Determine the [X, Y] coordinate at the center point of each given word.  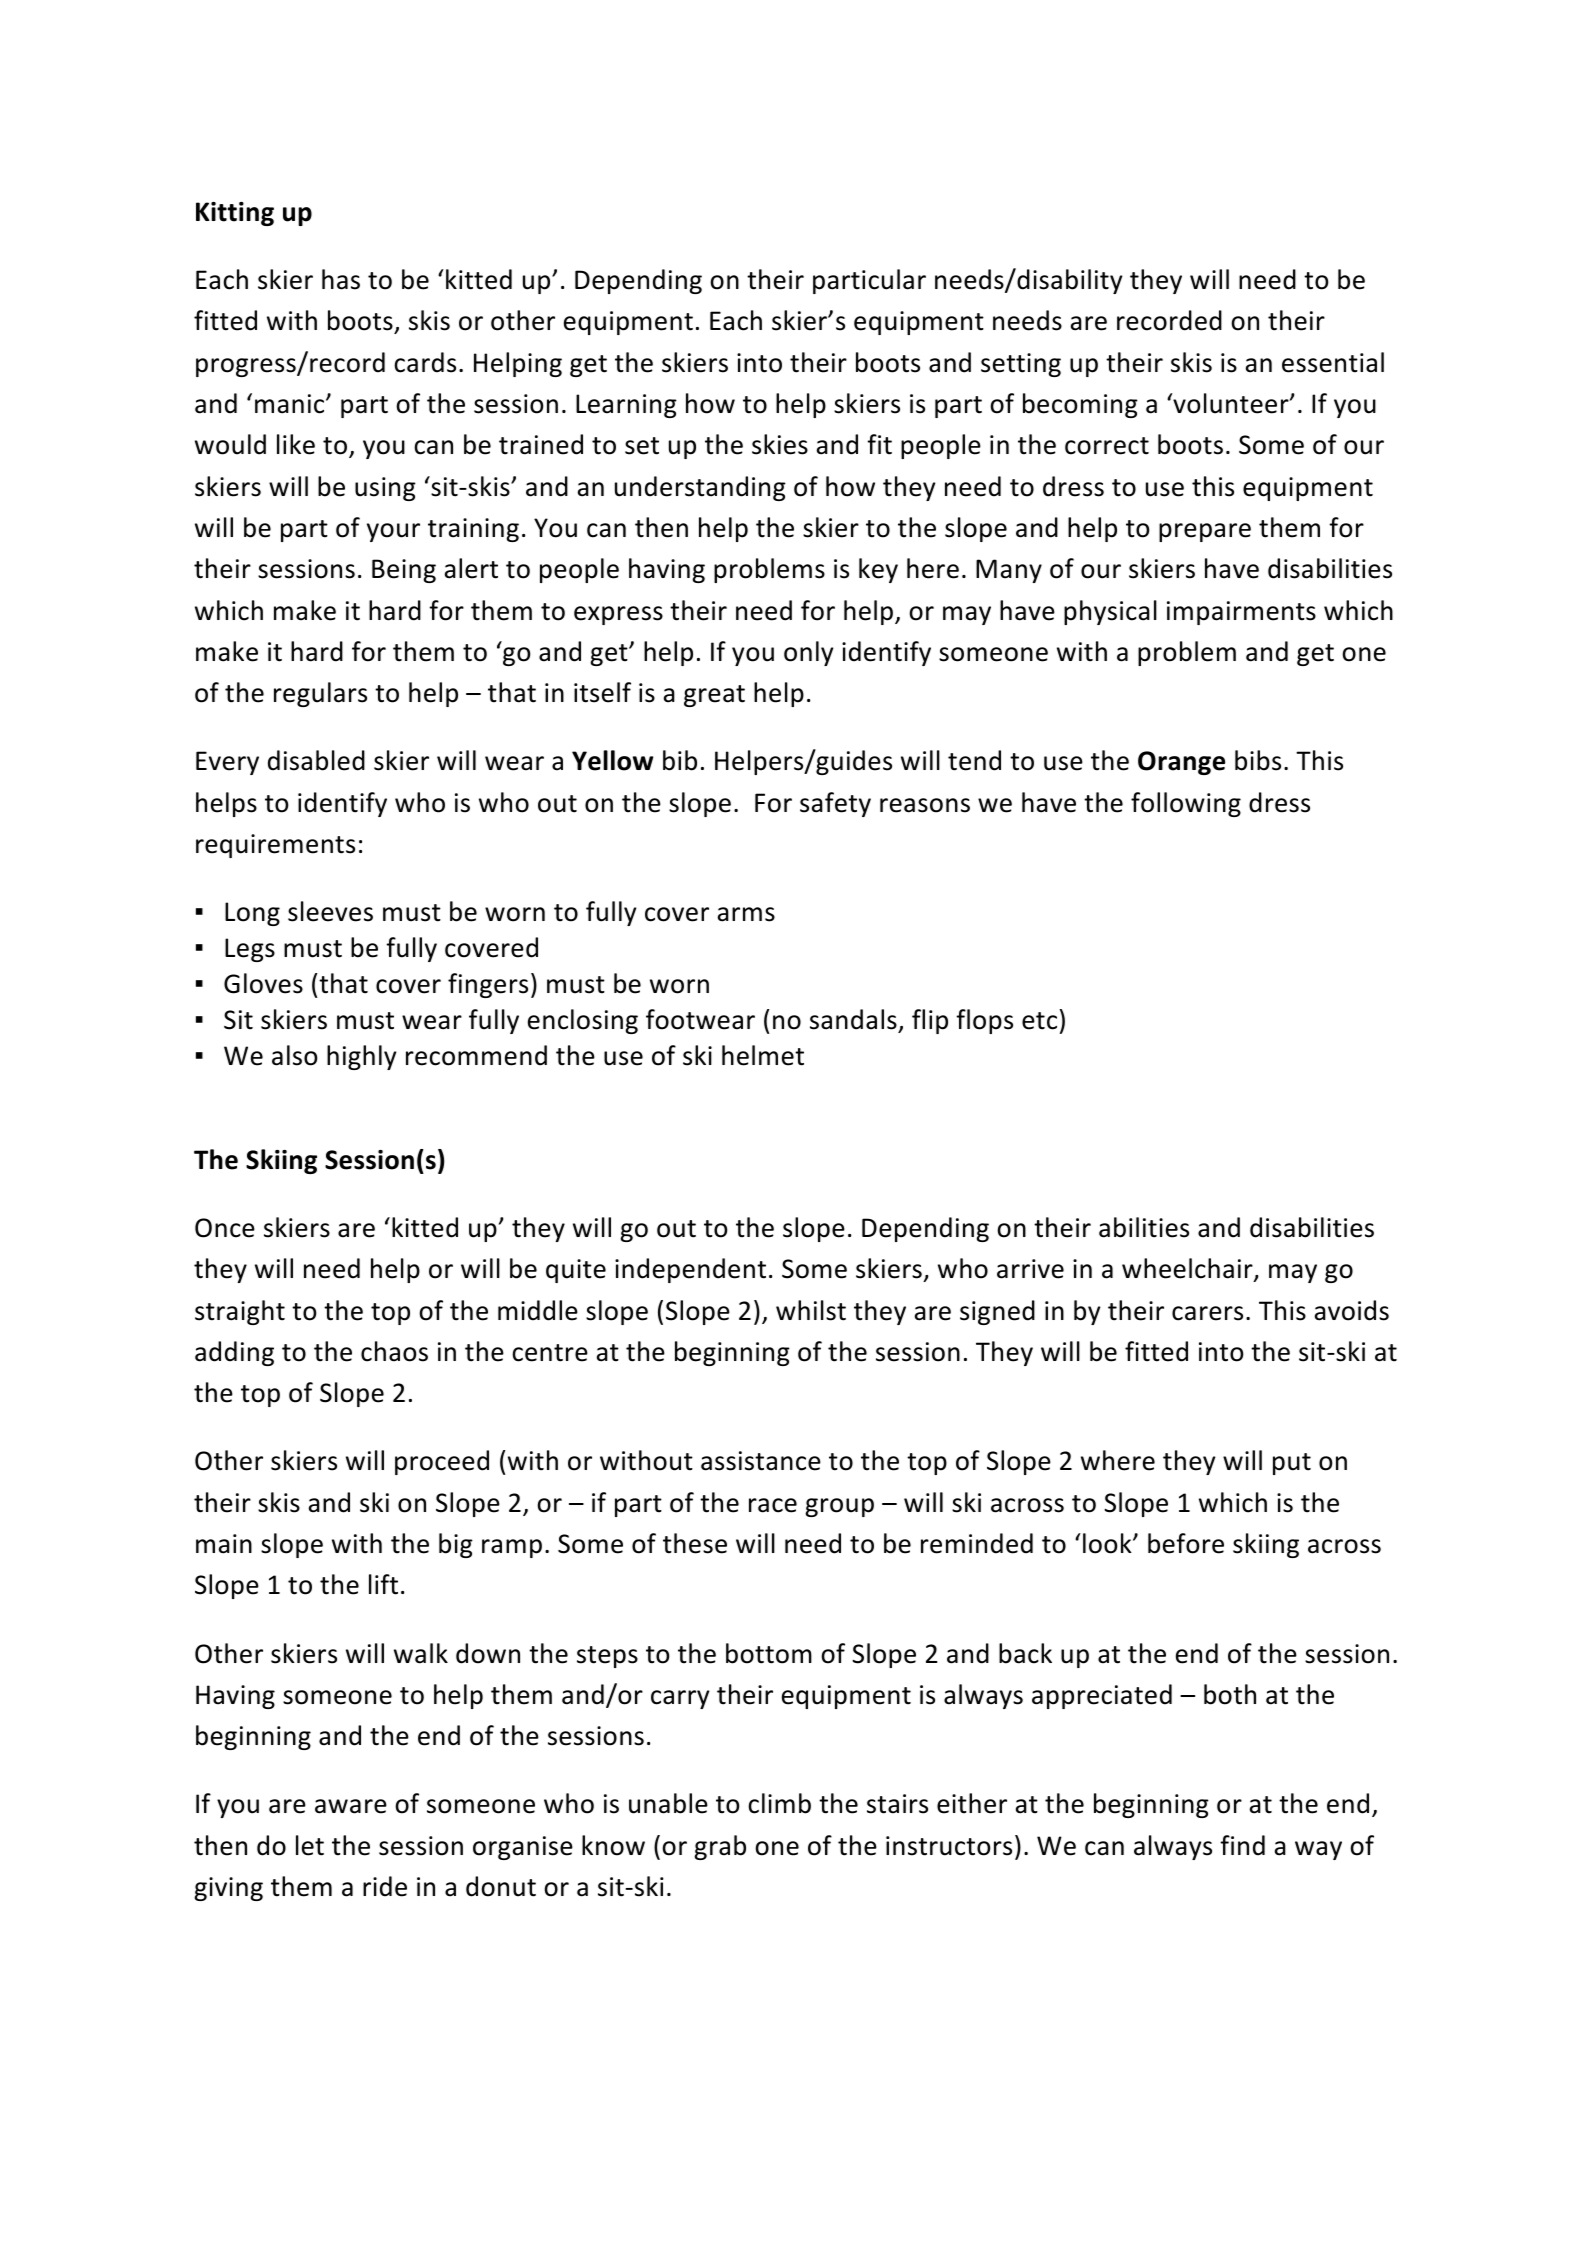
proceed [442, 1462]
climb [779, 1803]
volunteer [1231, 403]
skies [780, 444]
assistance [761, 1461]
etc [1039, 1021]
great [714, 696]
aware [351, 1806]
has [341, 279]
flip [930, 1021]
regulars [320, 694]
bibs [1258, 760]
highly [362, 1057]
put [1292, 1464]
